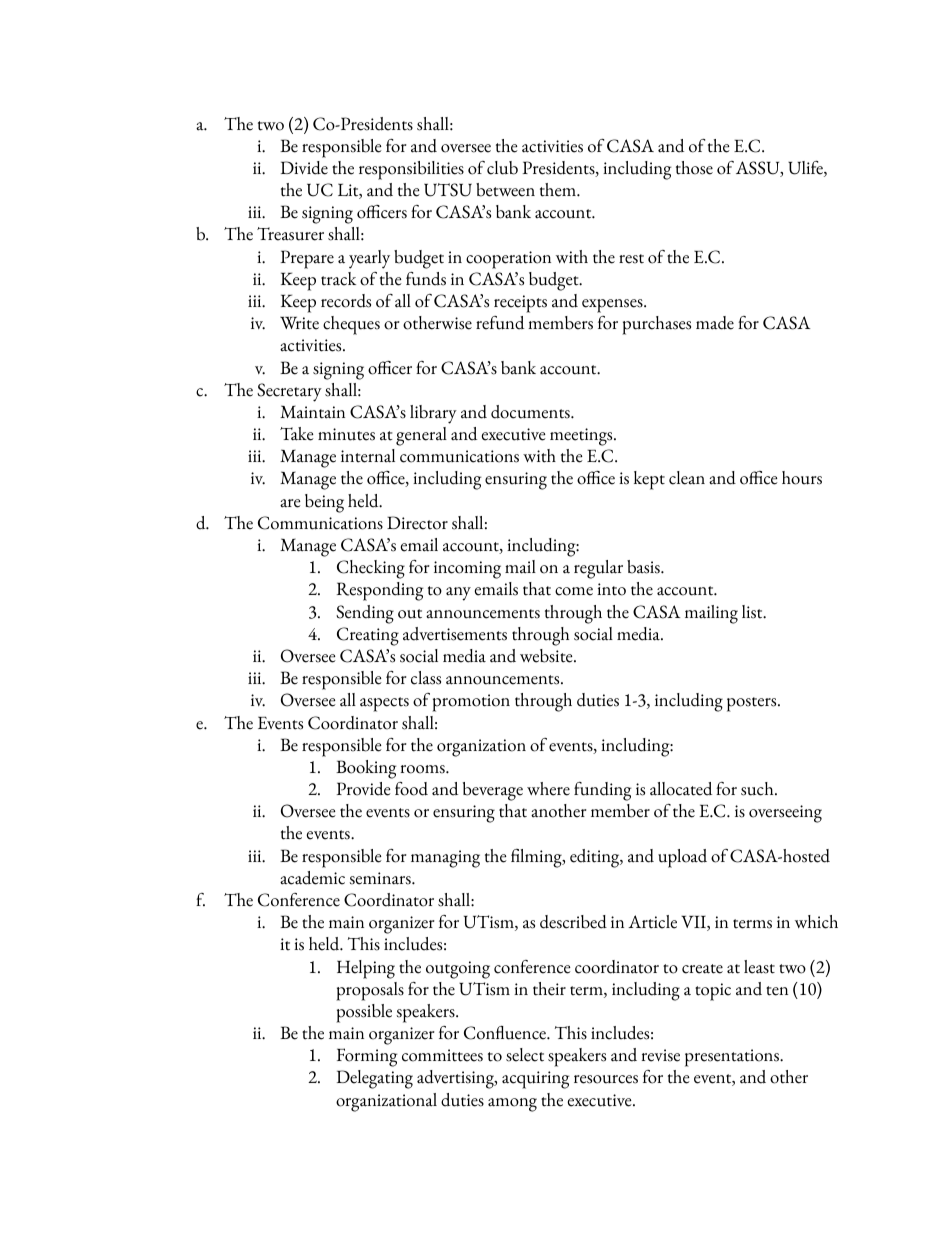 The image size is (952, 1233). Describe the element at coordinates (375, 1079) in the screenshot. I see `Delegating` at that location.
